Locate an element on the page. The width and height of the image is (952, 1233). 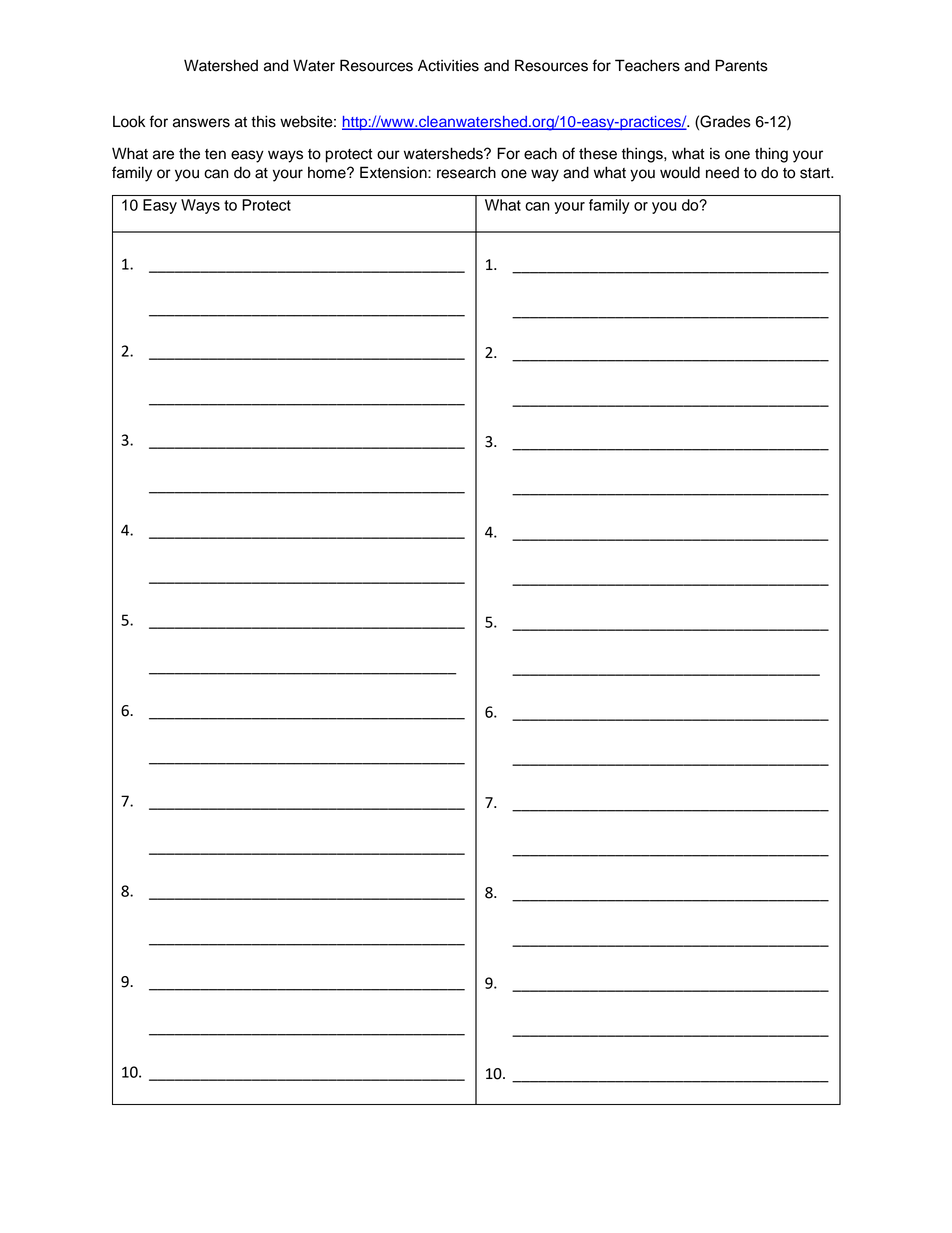
need is located at coordinates (722, 173).
